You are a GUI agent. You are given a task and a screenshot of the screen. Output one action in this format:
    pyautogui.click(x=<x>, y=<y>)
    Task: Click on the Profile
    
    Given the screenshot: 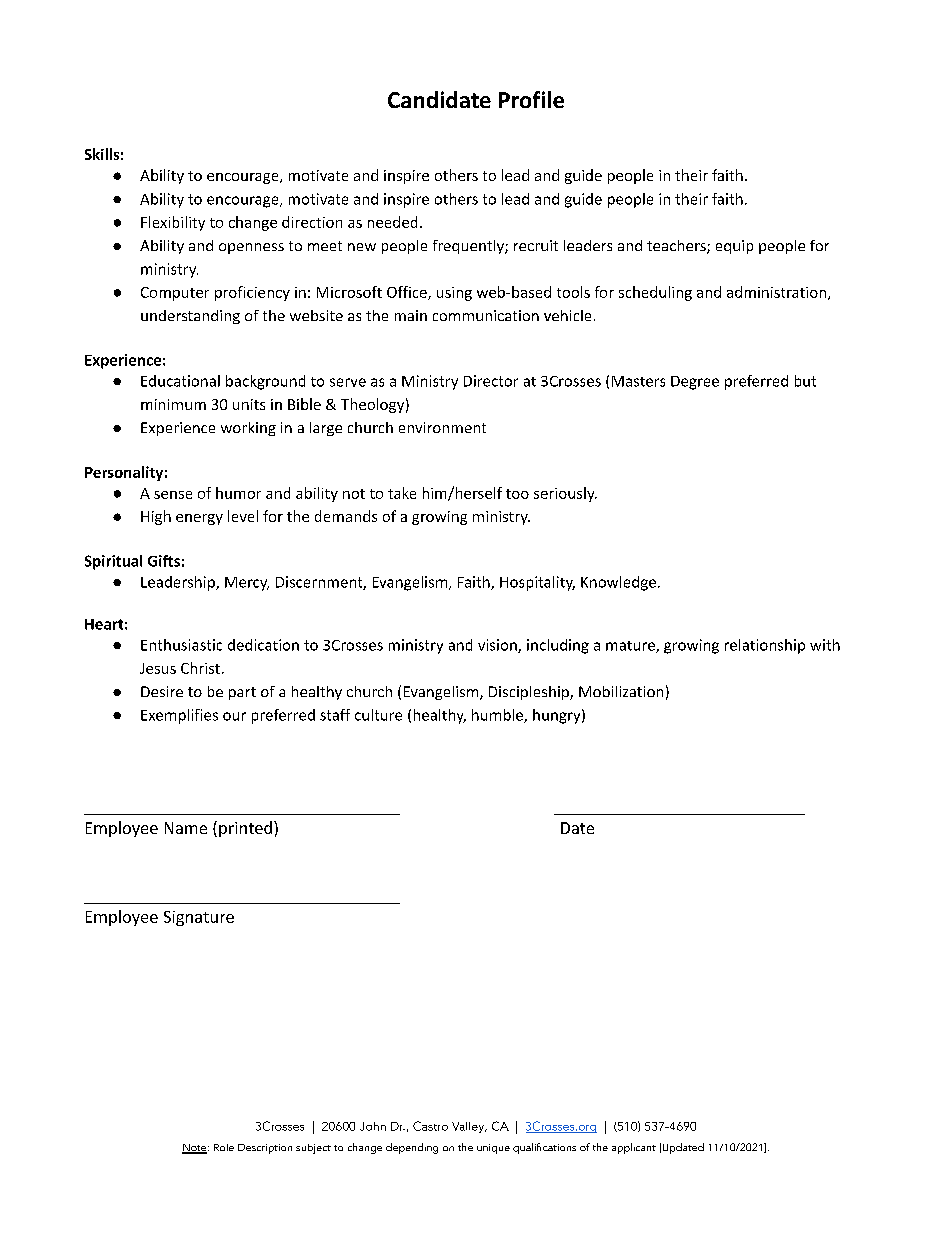 What is the action you would take?
    pyautogui.click(x=531, y=99)
